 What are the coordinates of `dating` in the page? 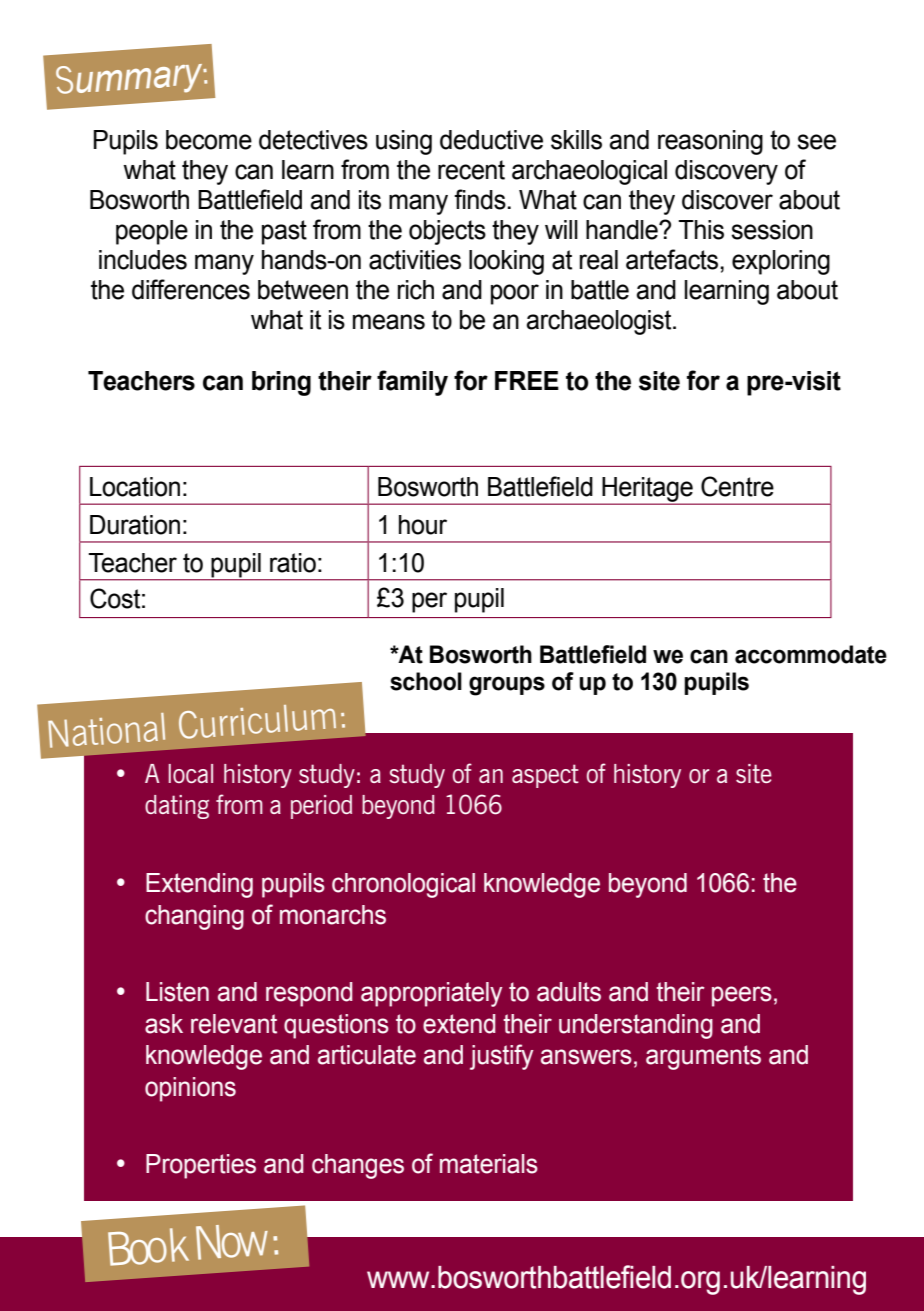 It's located at (177, 807).
